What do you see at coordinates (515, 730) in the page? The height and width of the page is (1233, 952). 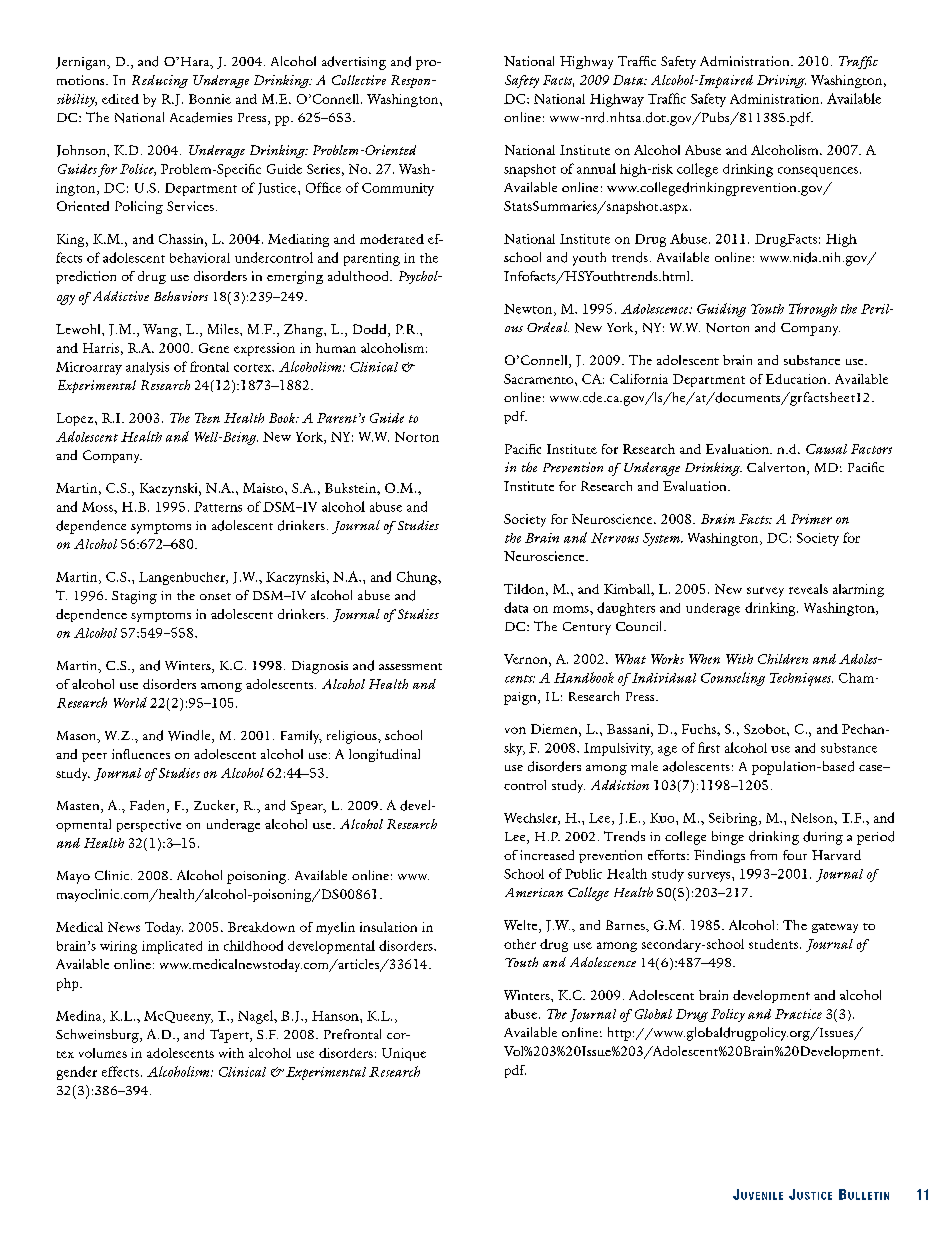 I see `von` at bounding box center [515, 730].
